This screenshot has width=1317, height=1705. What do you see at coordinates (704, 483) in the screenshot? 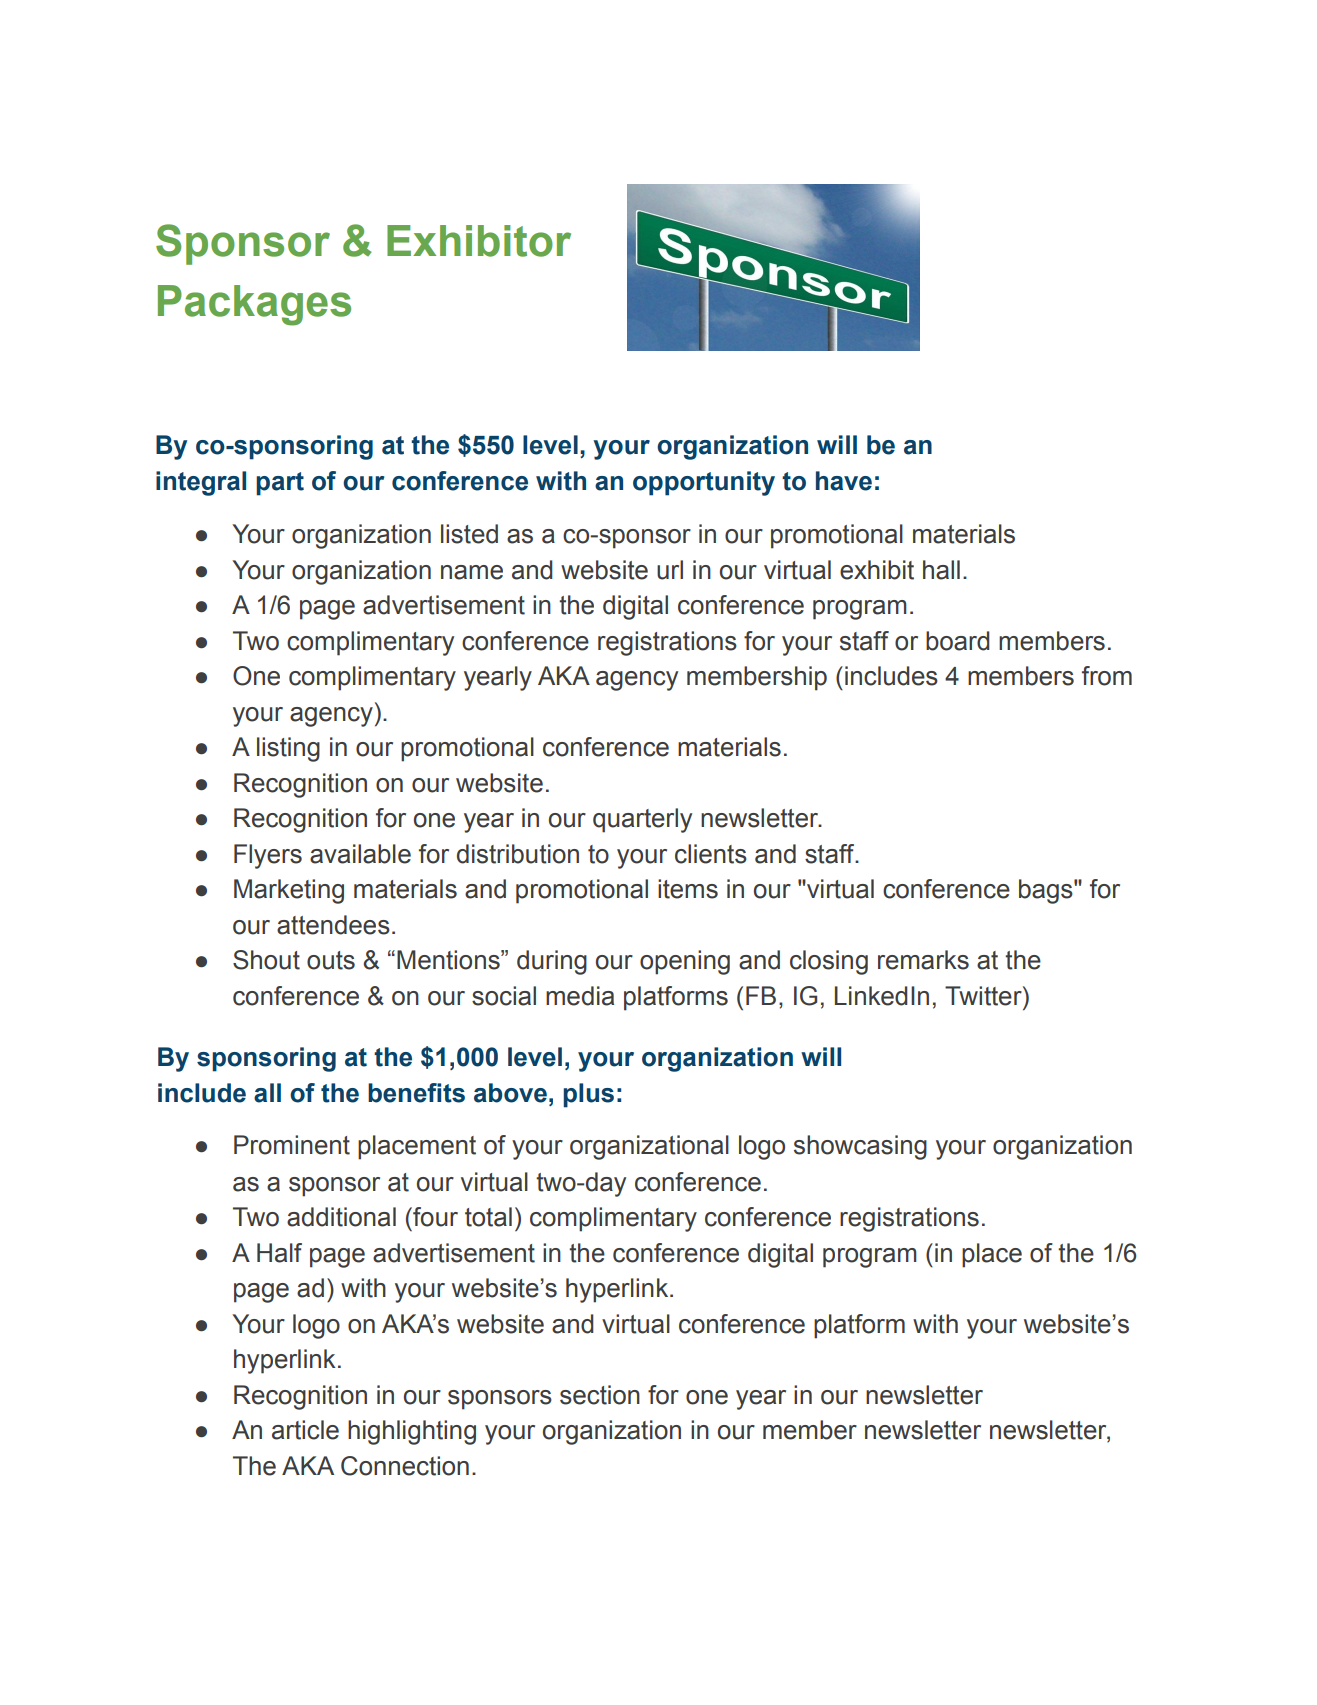
I see `opportunity` at bounding box center [704, 483].
